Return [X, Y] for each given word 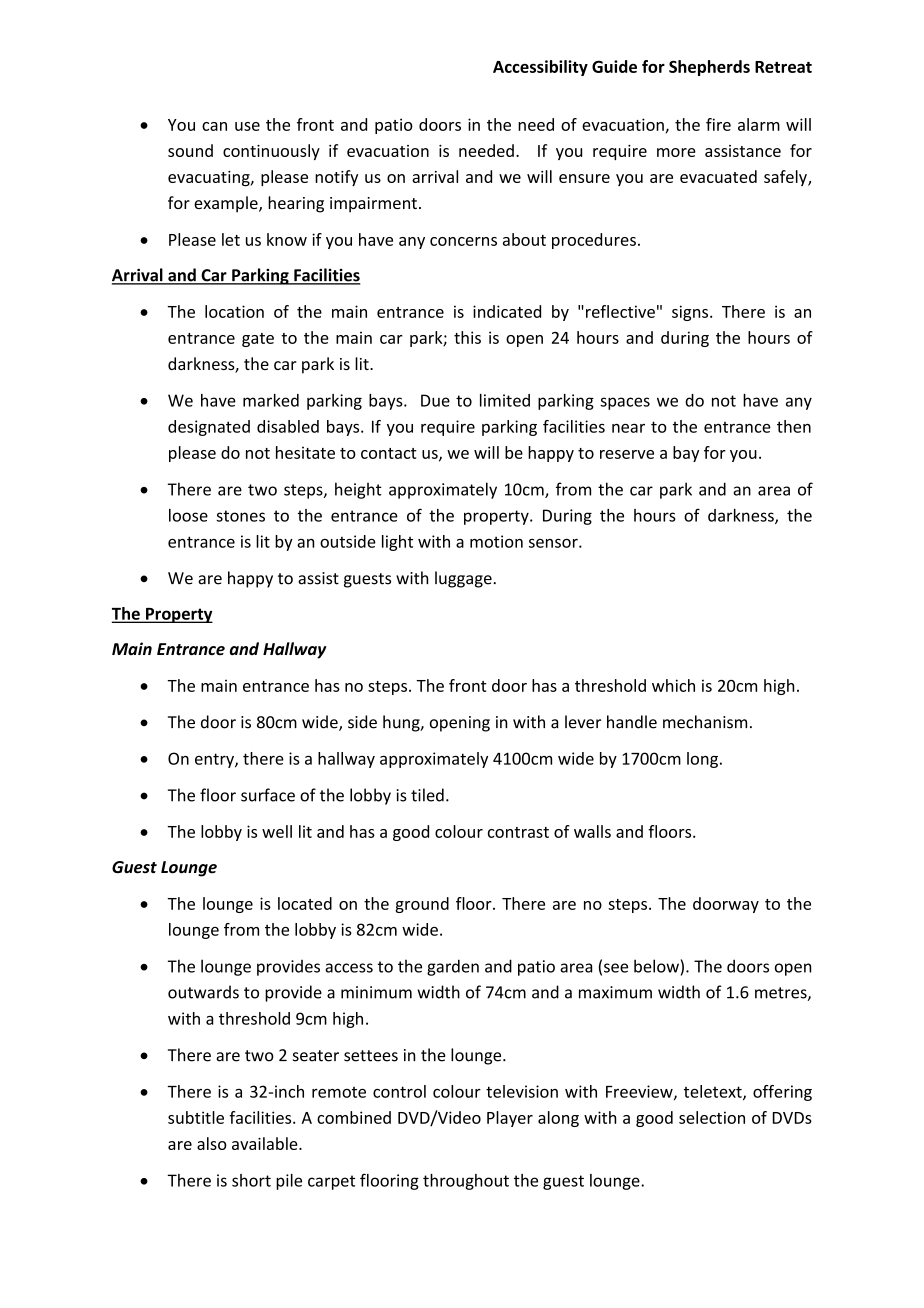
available [266, 1143]
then [794, 426]
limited [505, 400]
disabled [288, 426]
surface [268, 795]
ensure [584, 178]
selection [712, 1117]
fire [718, 124]
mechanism [705, 722]
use [247, 126]
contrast [518, 832]
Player [510, 1119]
